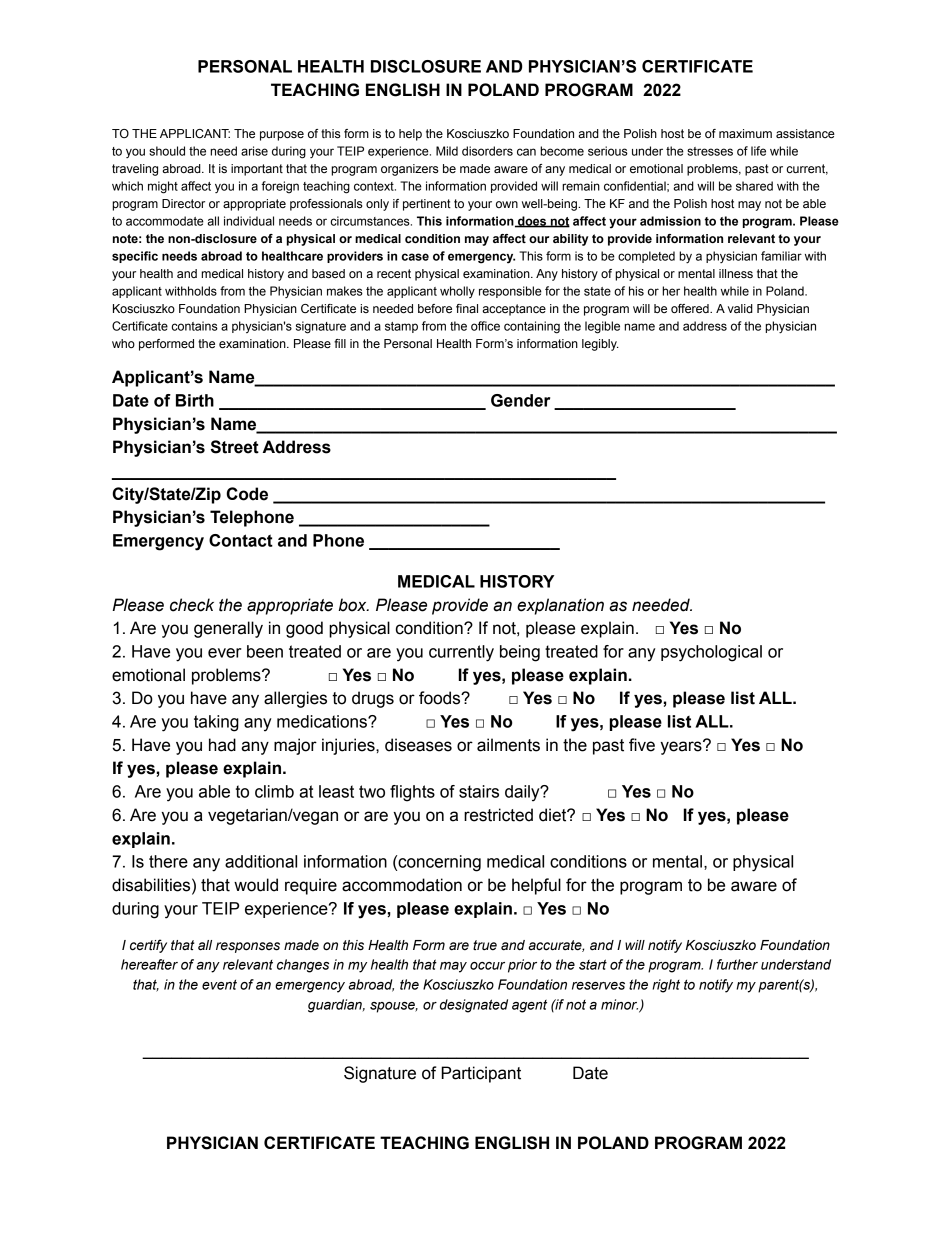  What do you see at coordinates (481, 1074) in the screenshot?
I see `Participant` at bounding box center [481, 1074].
